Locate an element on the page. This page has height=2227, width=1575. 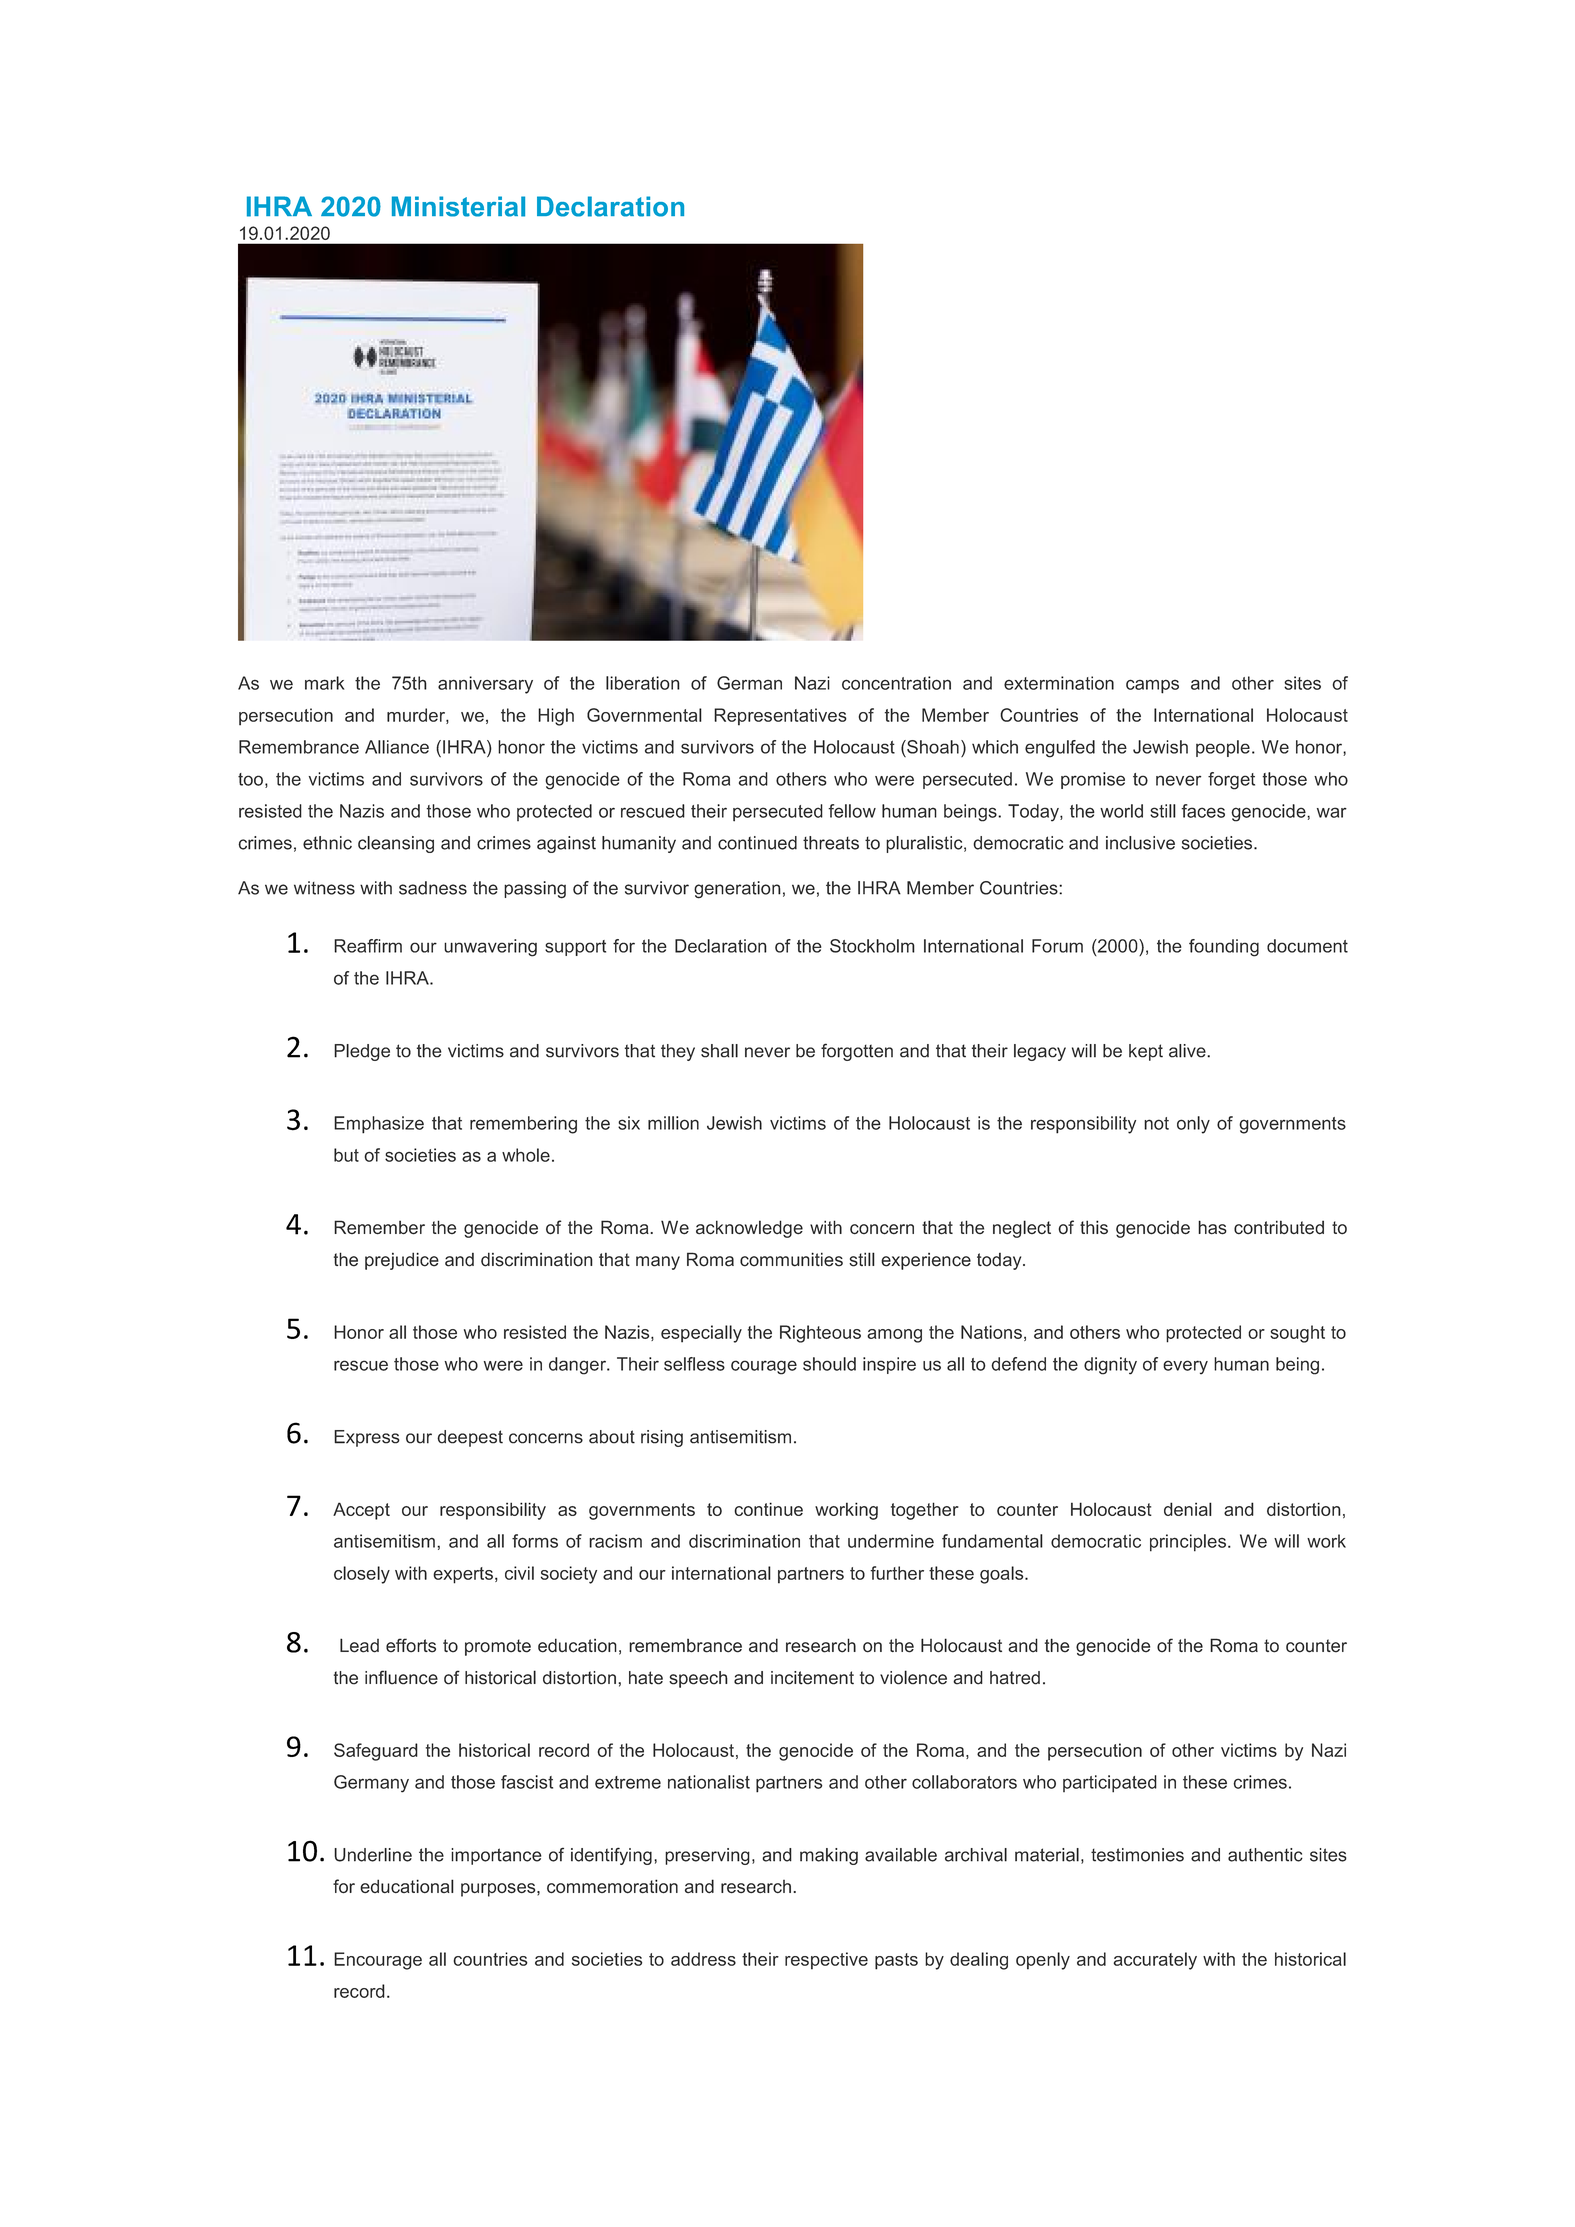
camps is located at coordinates (1152, 686).
